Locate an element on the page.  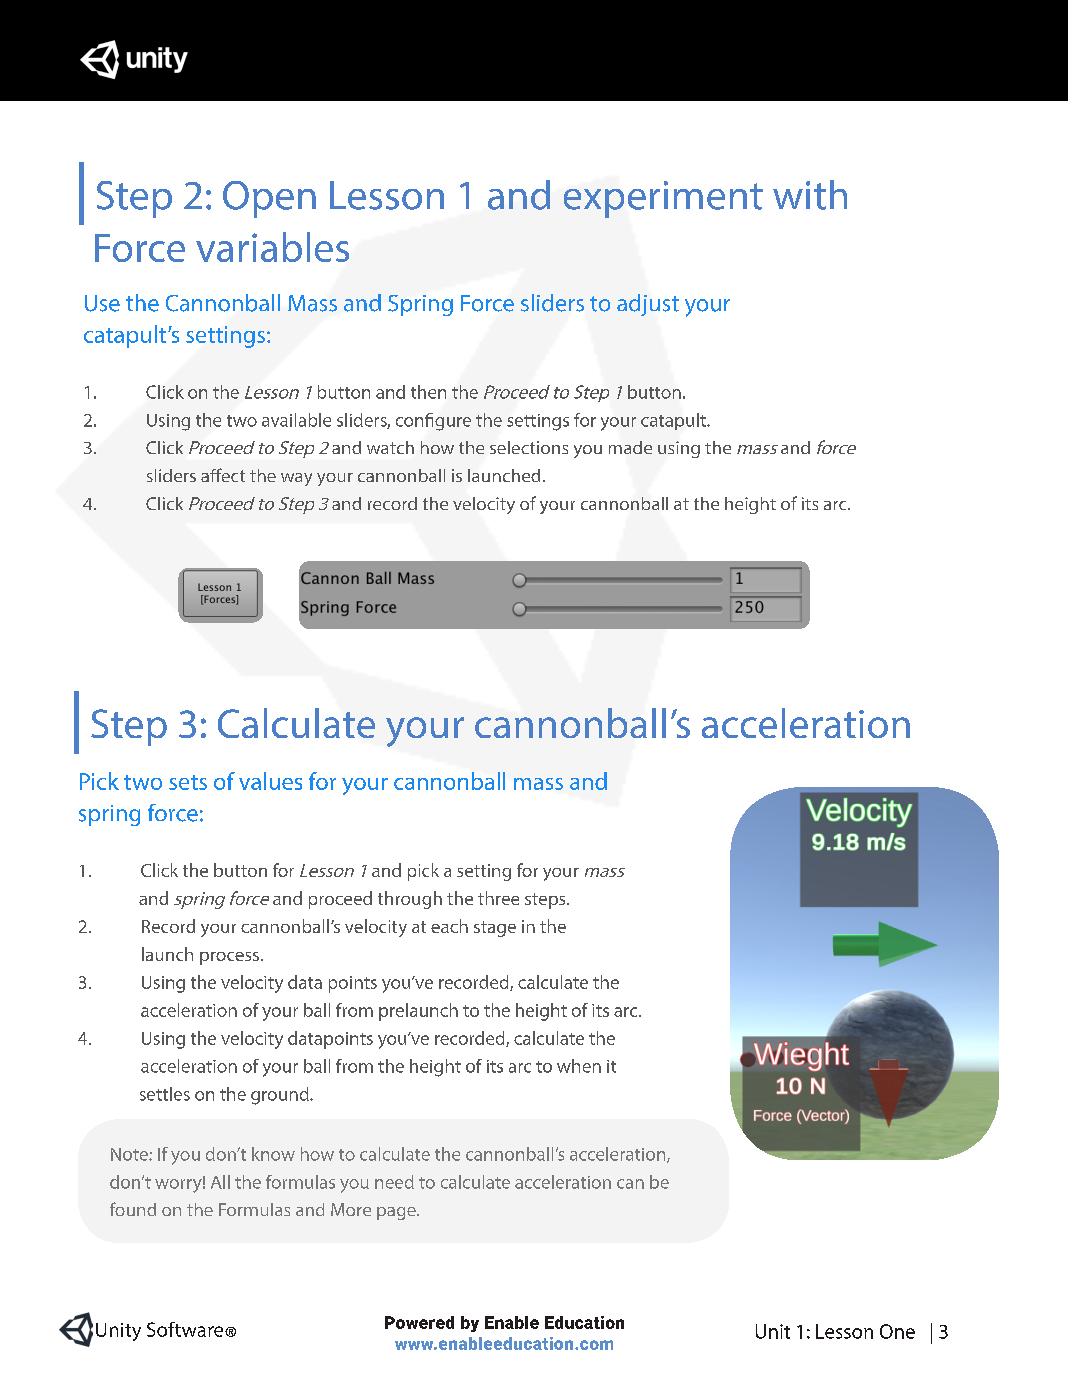
with is located at coordinates (810, 195).
